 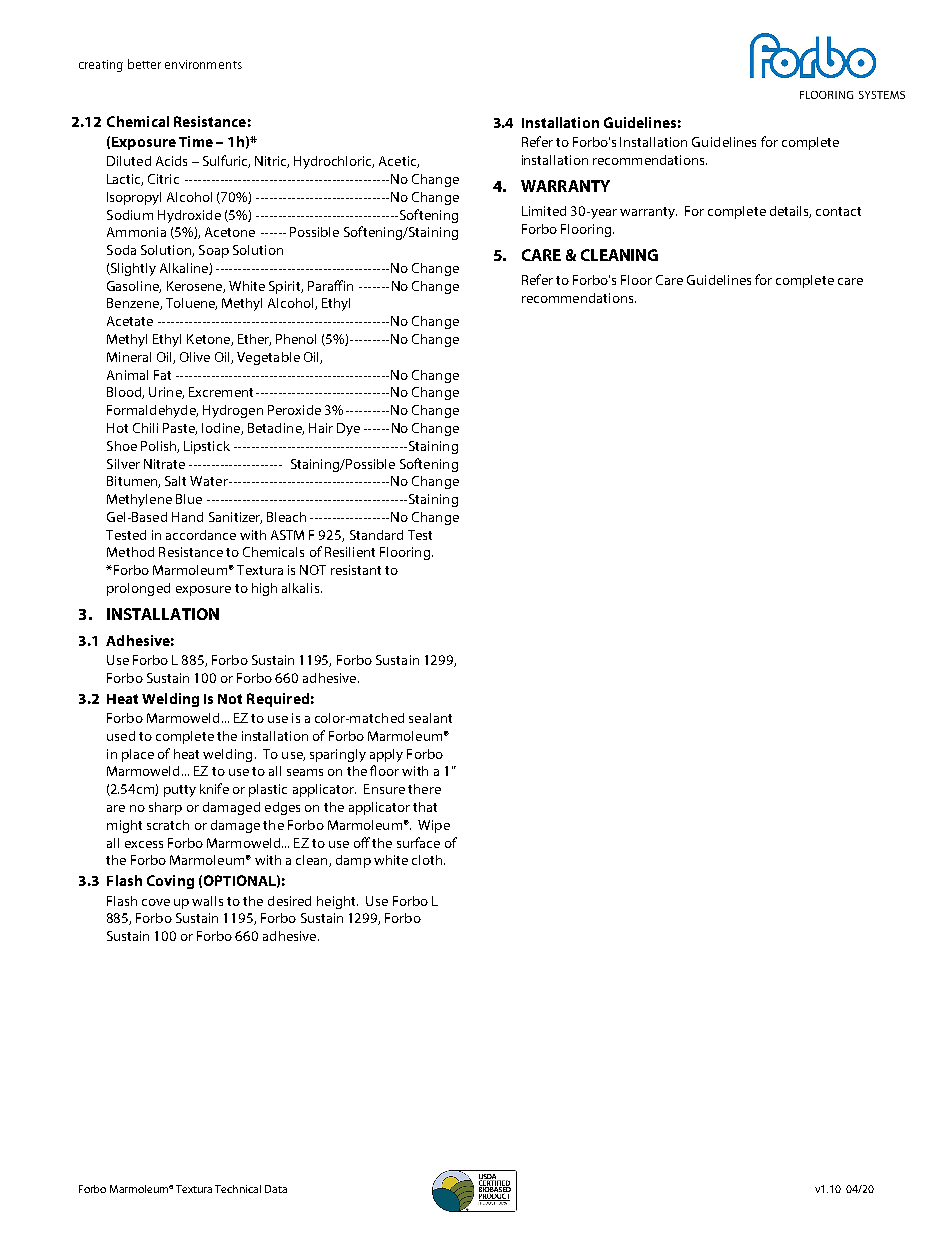 I want to click on contact, so click(x=838, y=211).
